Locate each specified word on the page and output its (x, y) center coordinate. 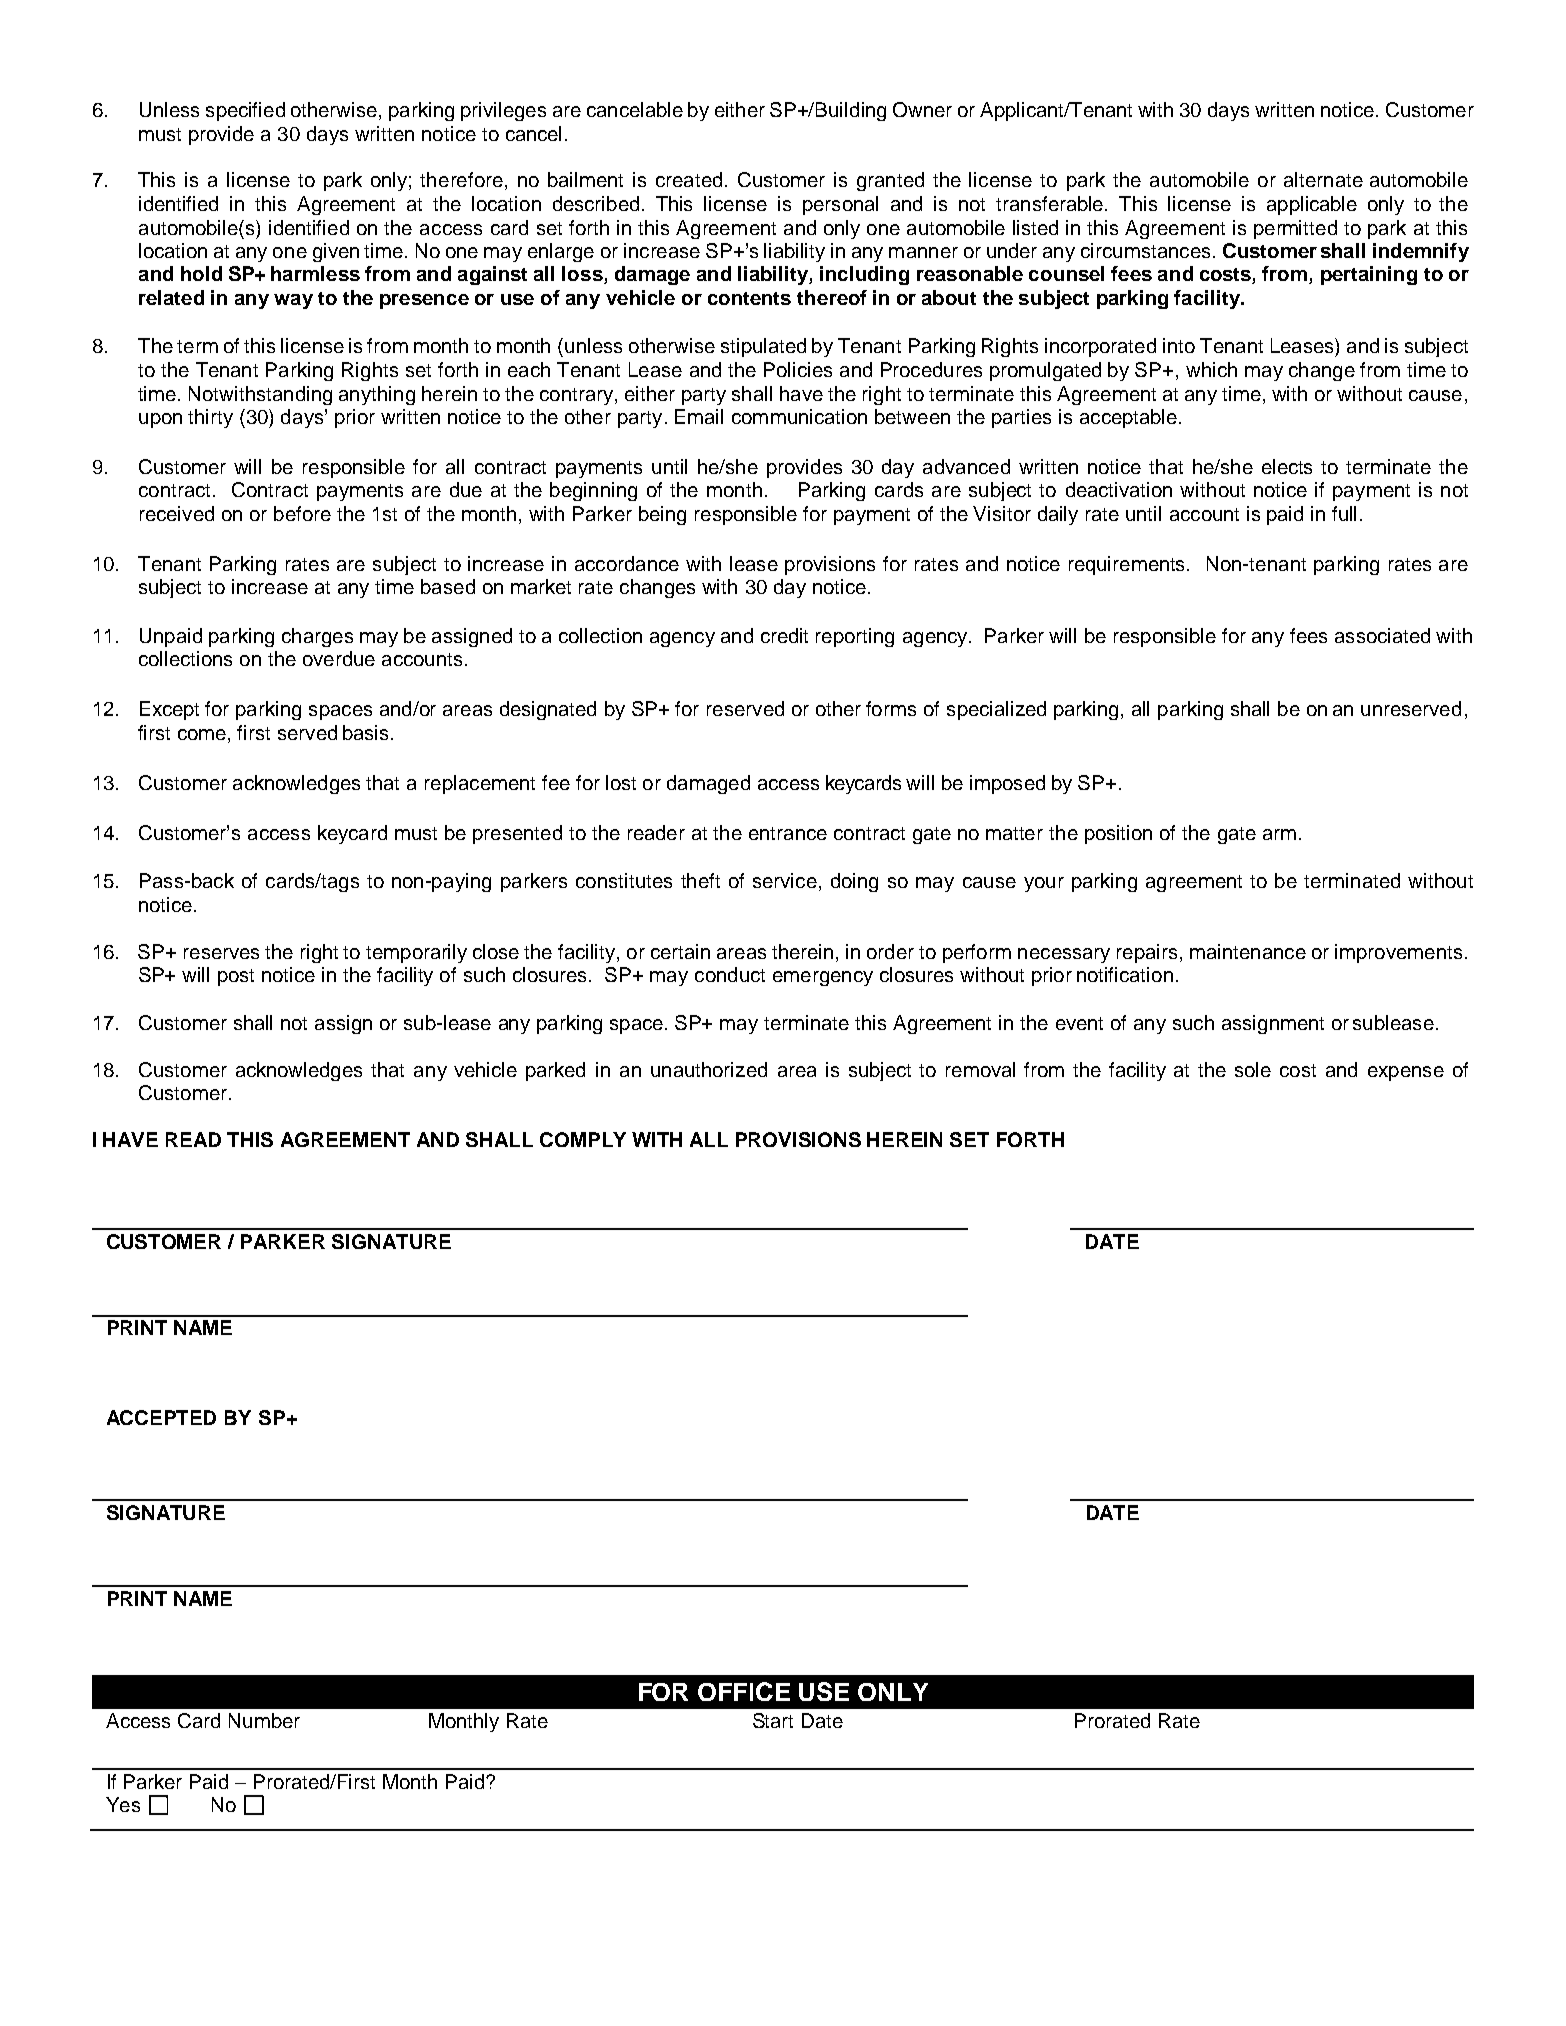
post (236, 977)
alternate (1323, 179)
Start (773, 1720)
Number (264, 1720)
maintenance (1248, 951)
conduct (730, 974)
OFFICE (744, 1691)
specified (245, 111)
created (689, 179)
